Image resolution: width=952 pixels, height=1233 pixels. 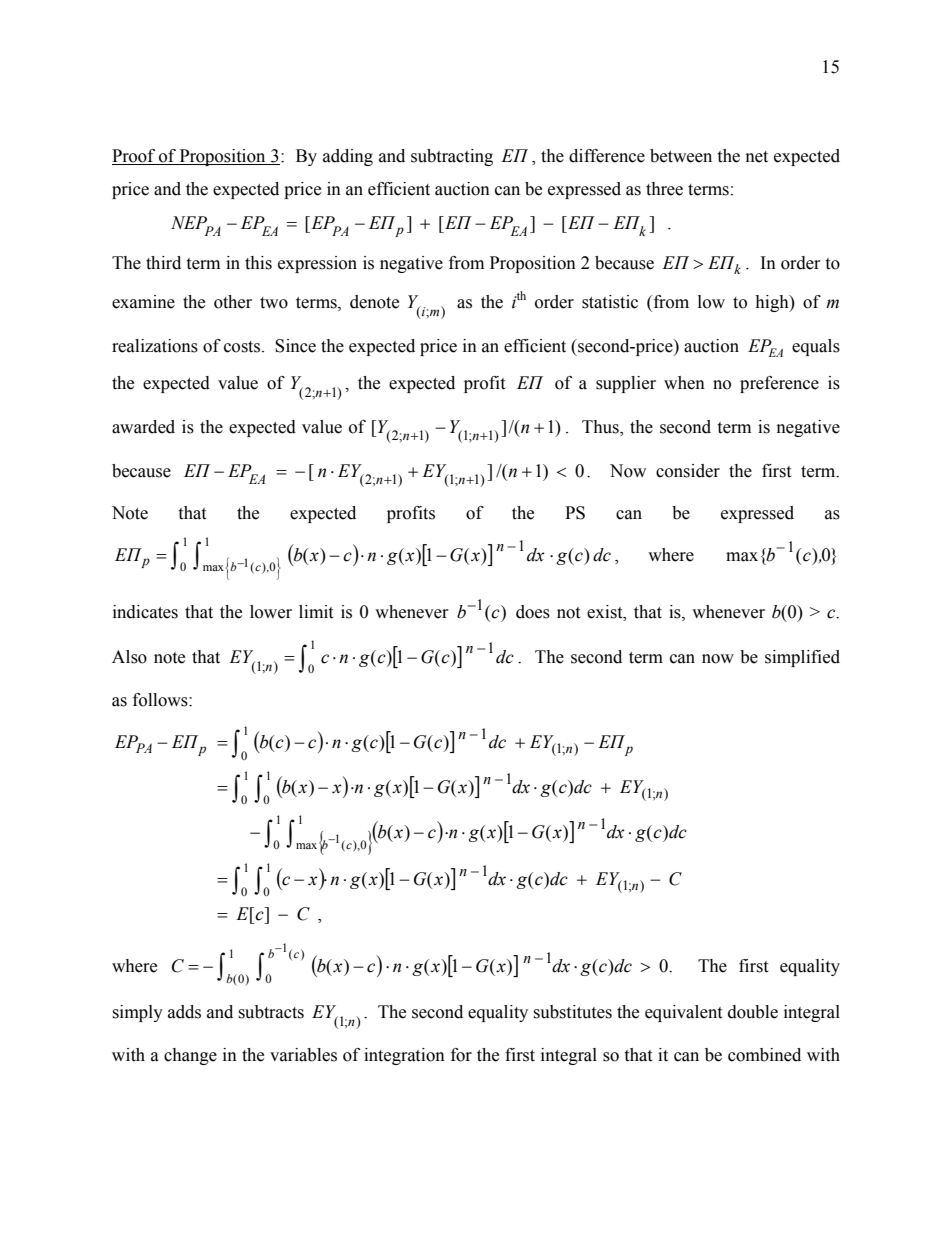 What do you see at coordinates (802, 658) in the page?
I see `simplified` at bounding box center [802, 658].
